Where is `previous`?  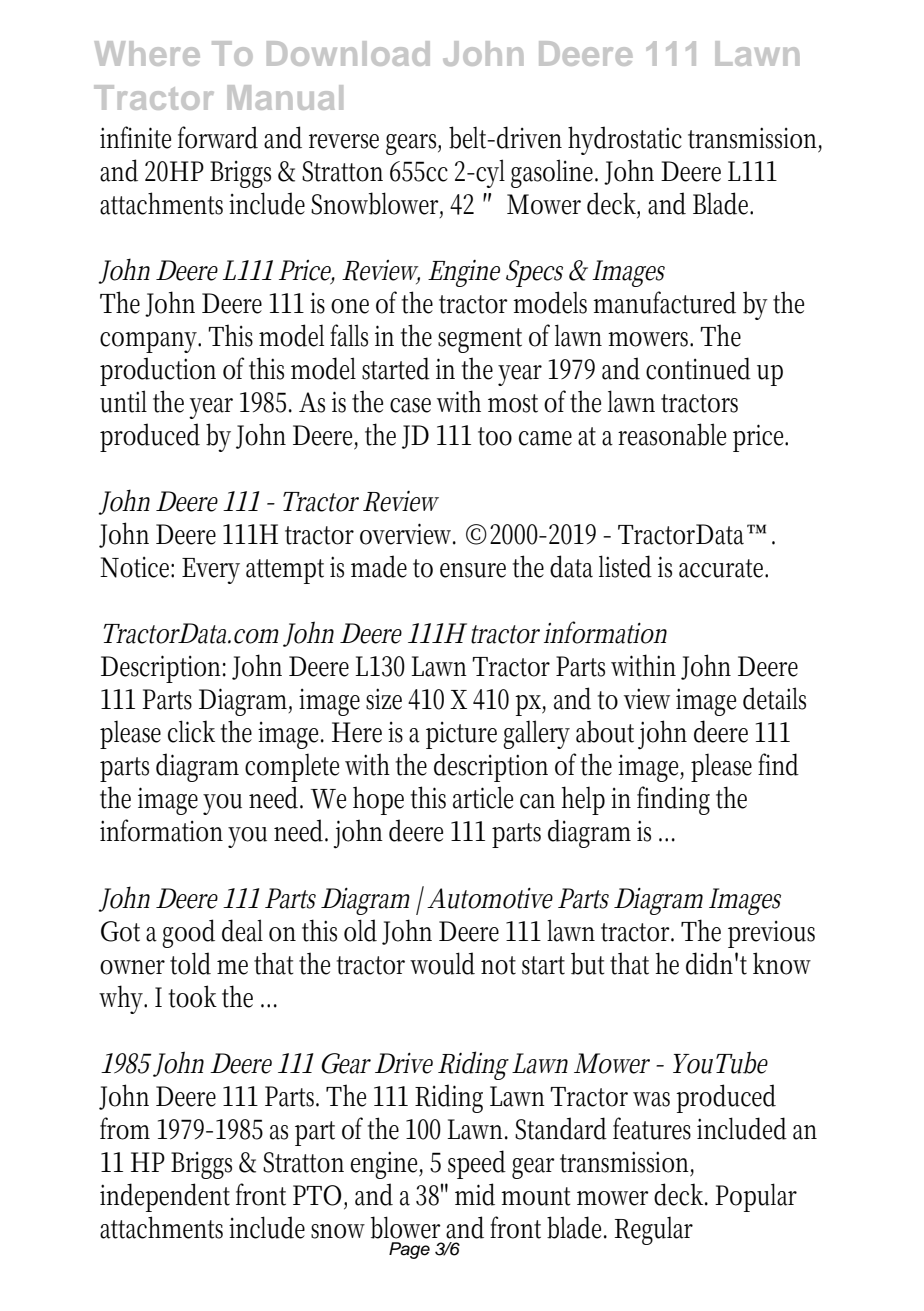 previous is located at coordinates (771, 934).
